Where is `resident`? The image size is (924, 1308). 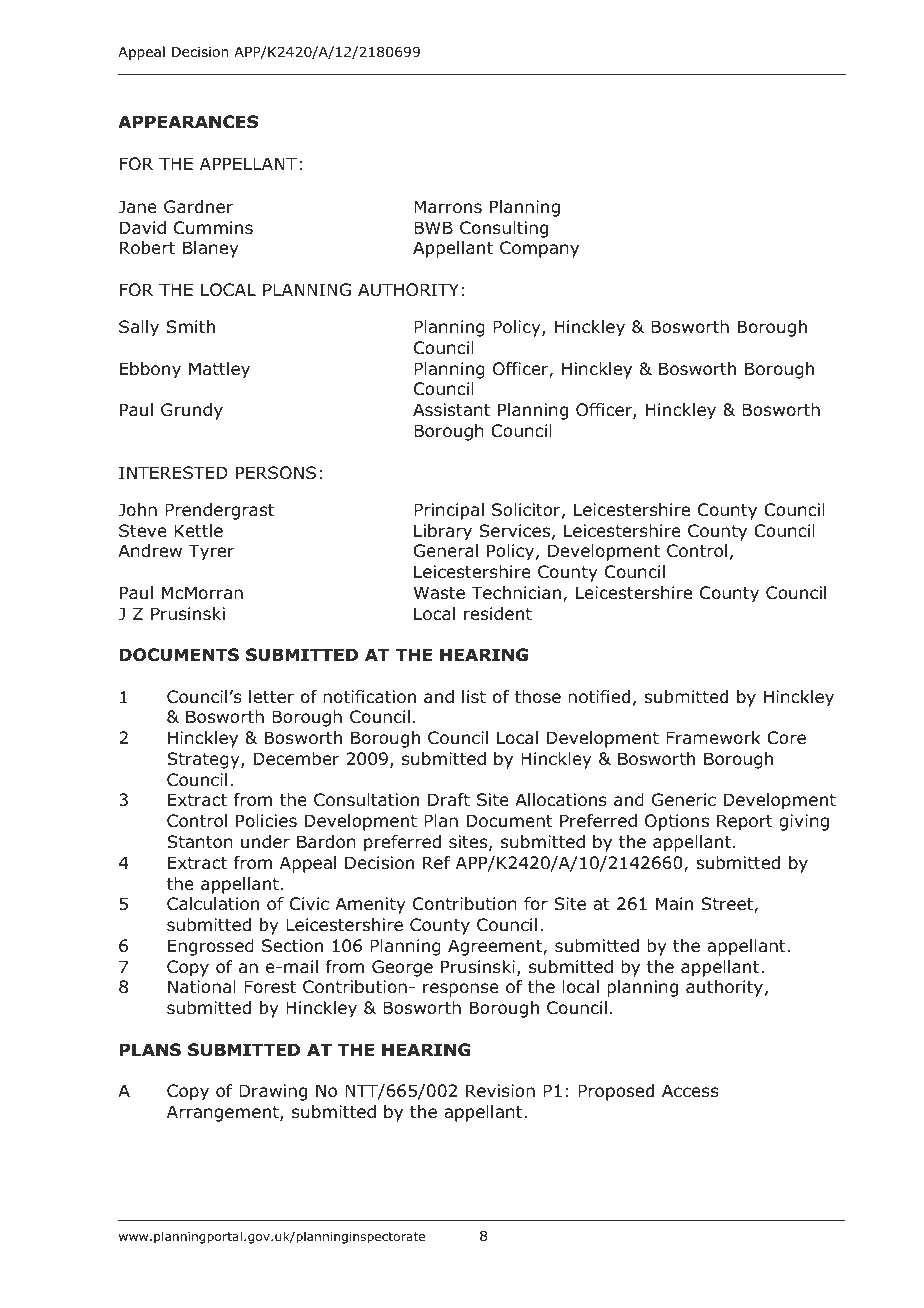 resident is located at coordinates (498, 614).
